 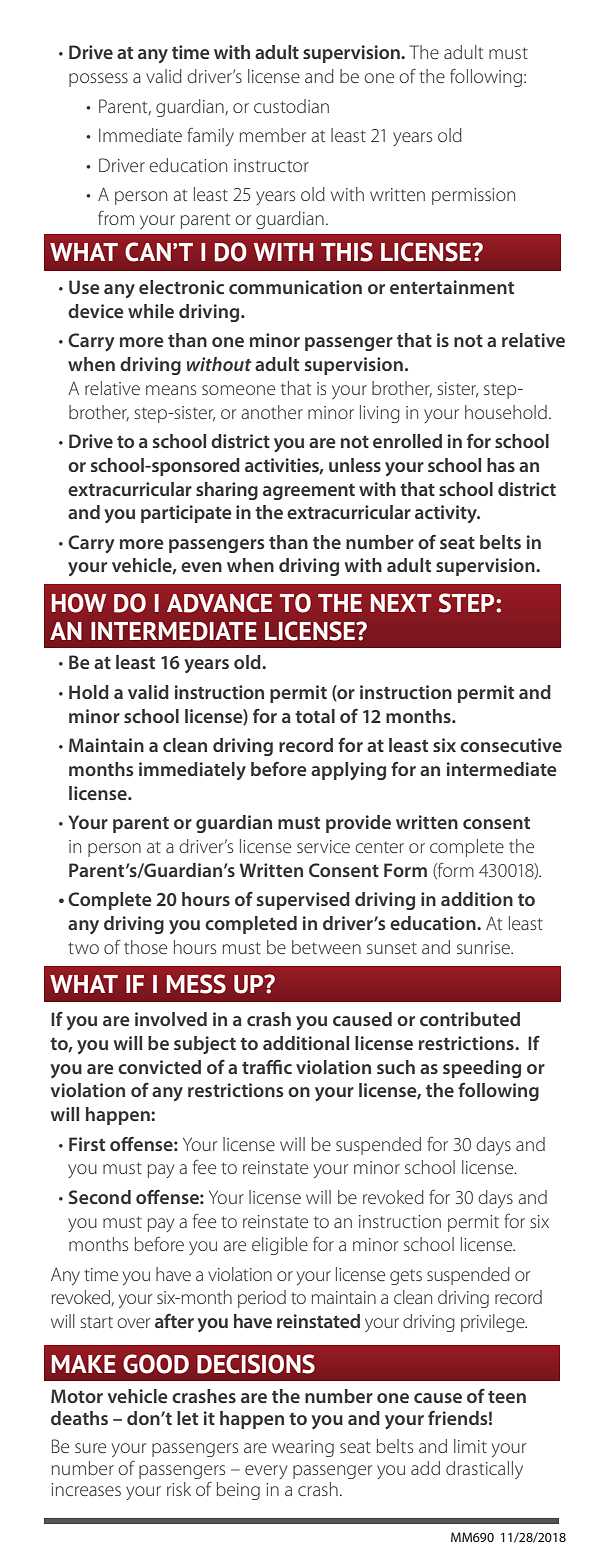 I want to click on those, so click(x=145, y=947).
